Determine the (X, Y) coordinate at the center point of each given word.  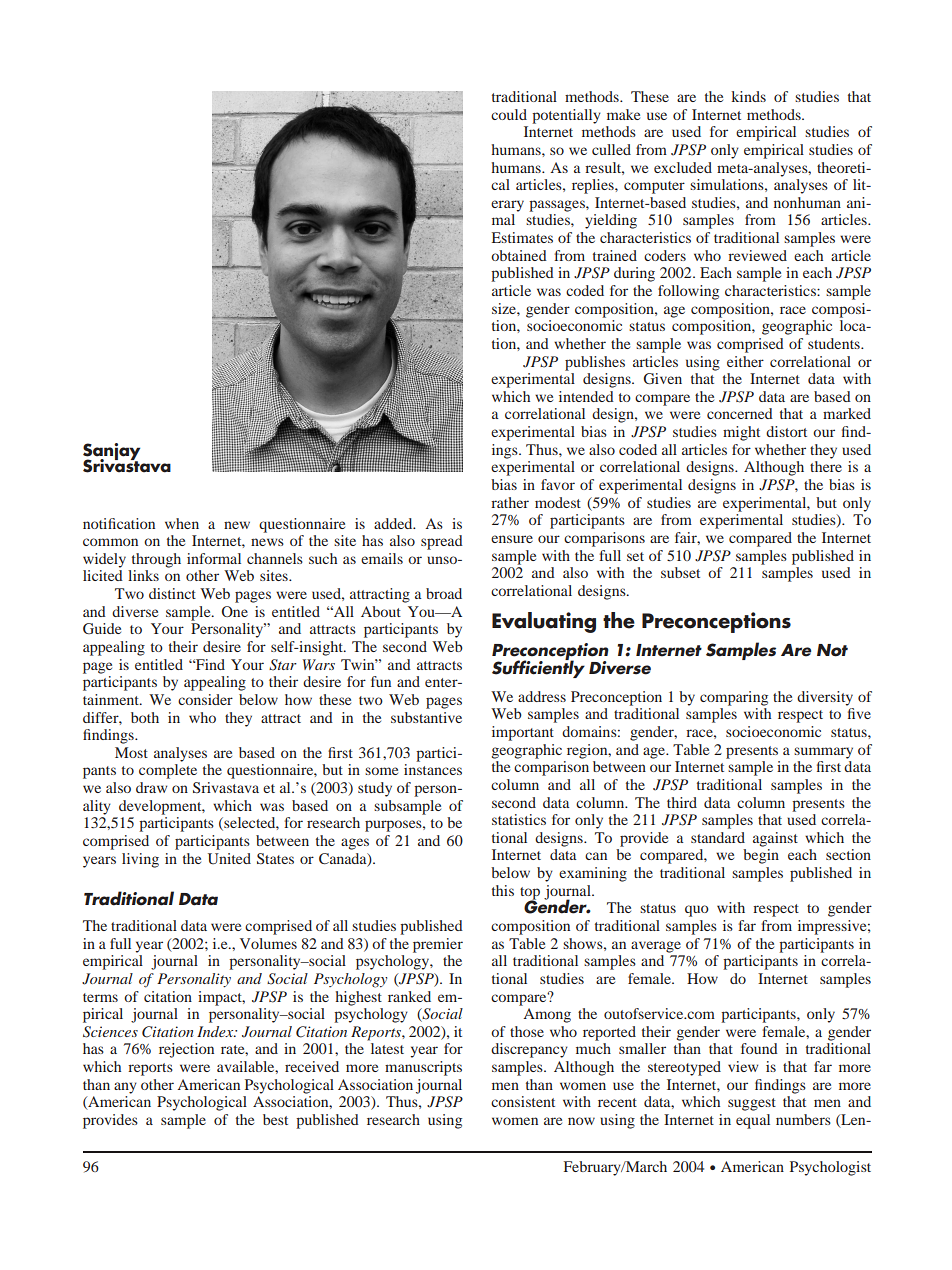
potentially (566, 116)
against (775, 839)
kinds (748, 96)
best (275, 1119)
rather (510, 502)
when (182, 523)
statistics (519, 819)
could (509, 114)
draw (151, 787)
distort (786, 431)
